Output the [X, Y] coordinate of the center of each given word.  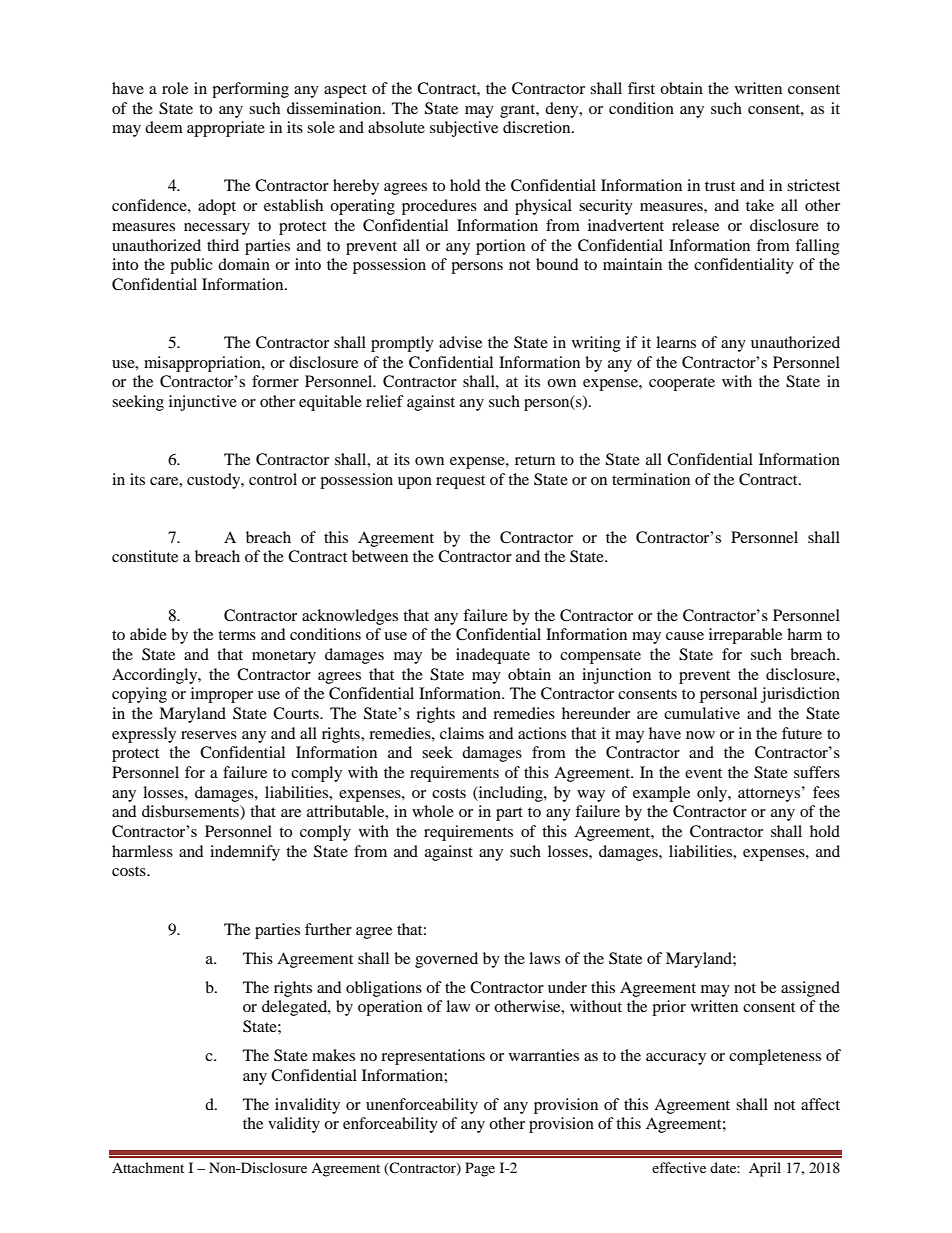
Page [480, 1169]
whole [433, 811]
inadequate [493, 656]
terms [237, 635]
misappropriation [203, 364]
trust [720, 186]
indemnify [245, 853]
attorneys [769, 795]
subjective [464, 129]
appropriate [226, 129]
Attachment [148, 1167]
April [765, 1169]
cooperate [682, 384]
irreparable [745, 636]
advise [460, 342]
